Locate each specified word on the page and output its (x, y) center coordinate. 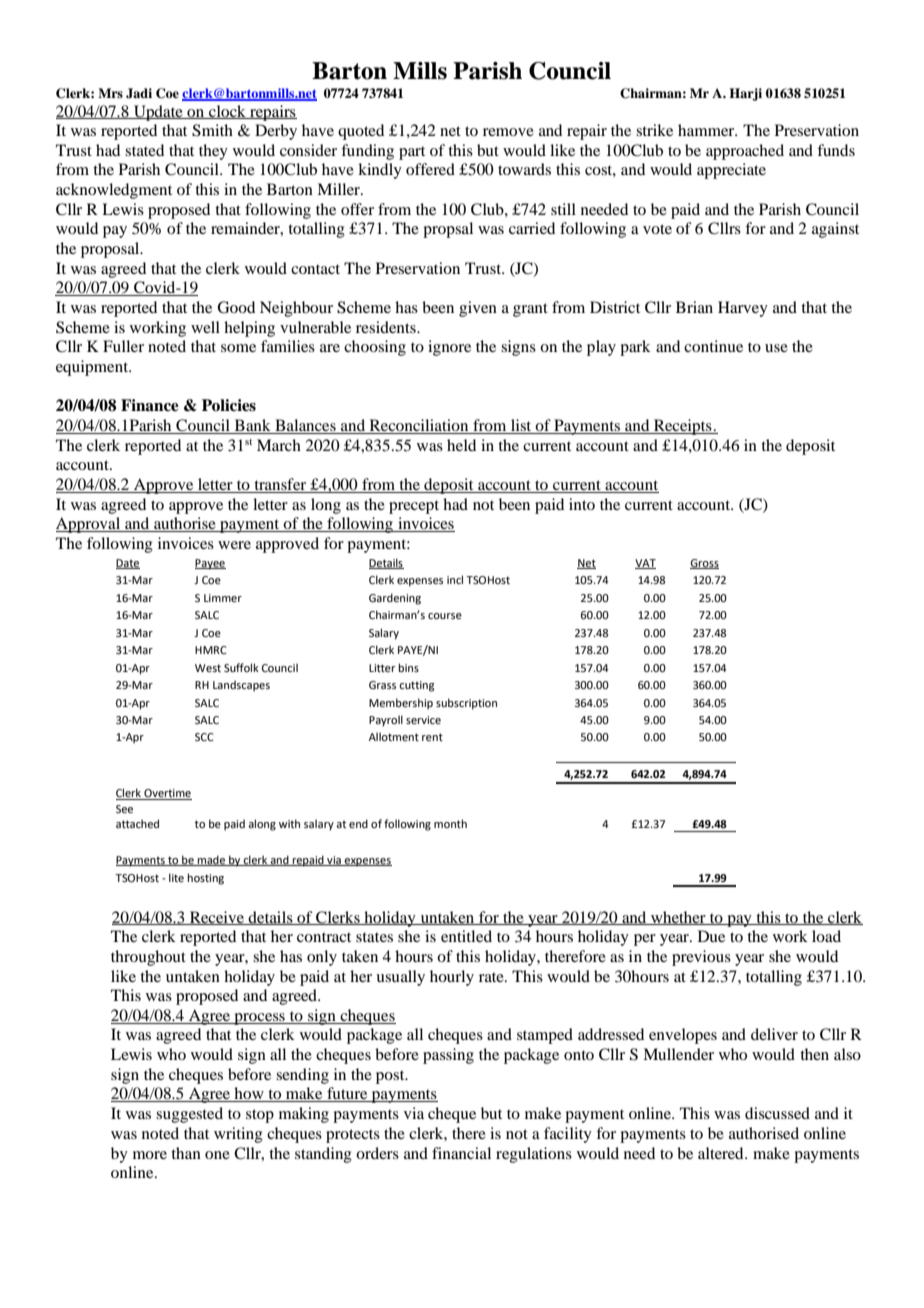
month (450, 823)
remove (508, 132)
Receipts (683, 427)
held (461, 445)
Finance (150, 405)
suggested (189, 1115)
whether (678, 918)
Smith (212, 130)
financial (461, 1153)
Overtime (167, 794)
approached (745, 152)
